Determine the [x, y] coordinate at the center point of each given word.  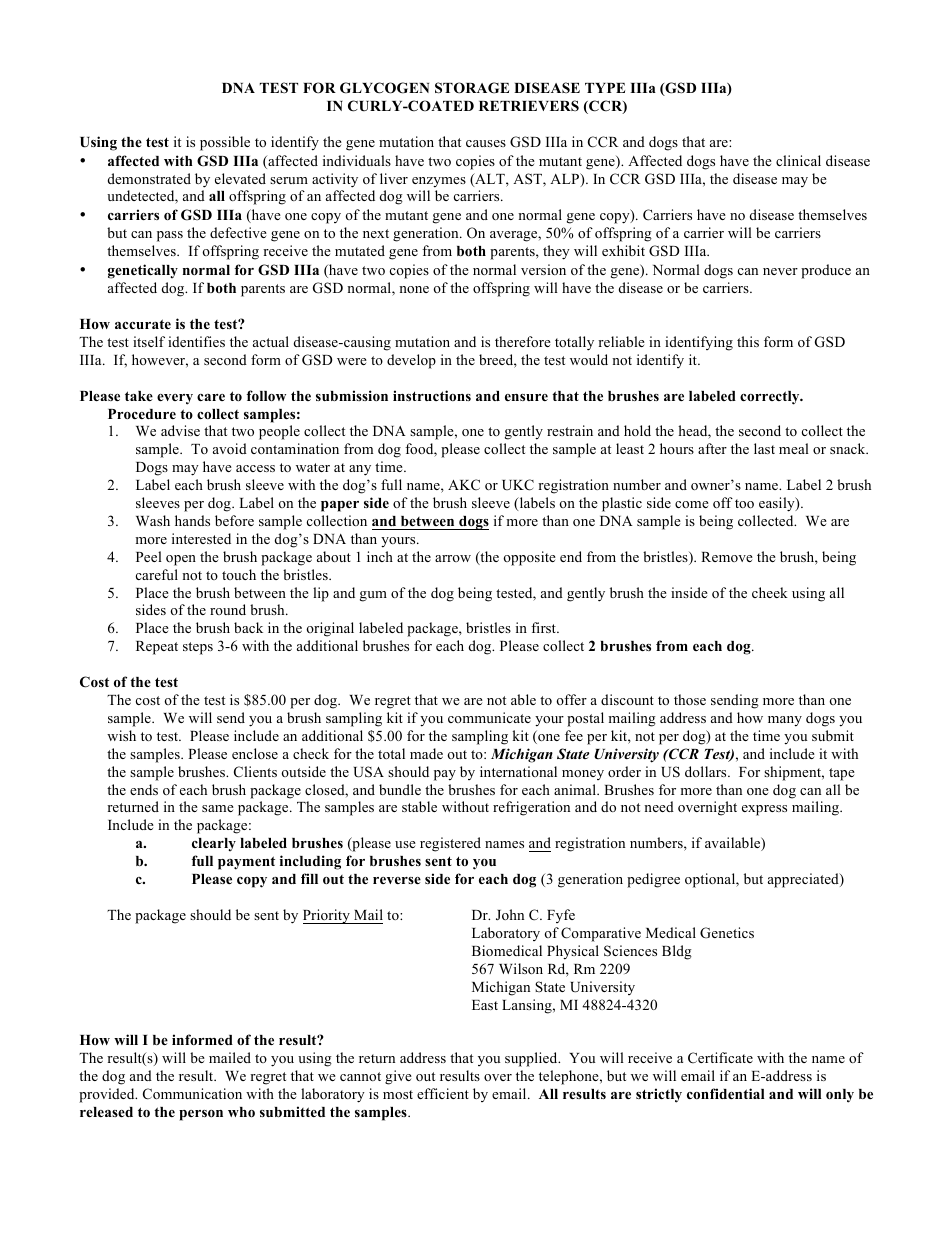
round [228, 609]
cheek [770, 592]
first [544, 627]
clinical [798, 160]
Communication [192, 1094]
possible [225, 143]
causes [486, 143]
